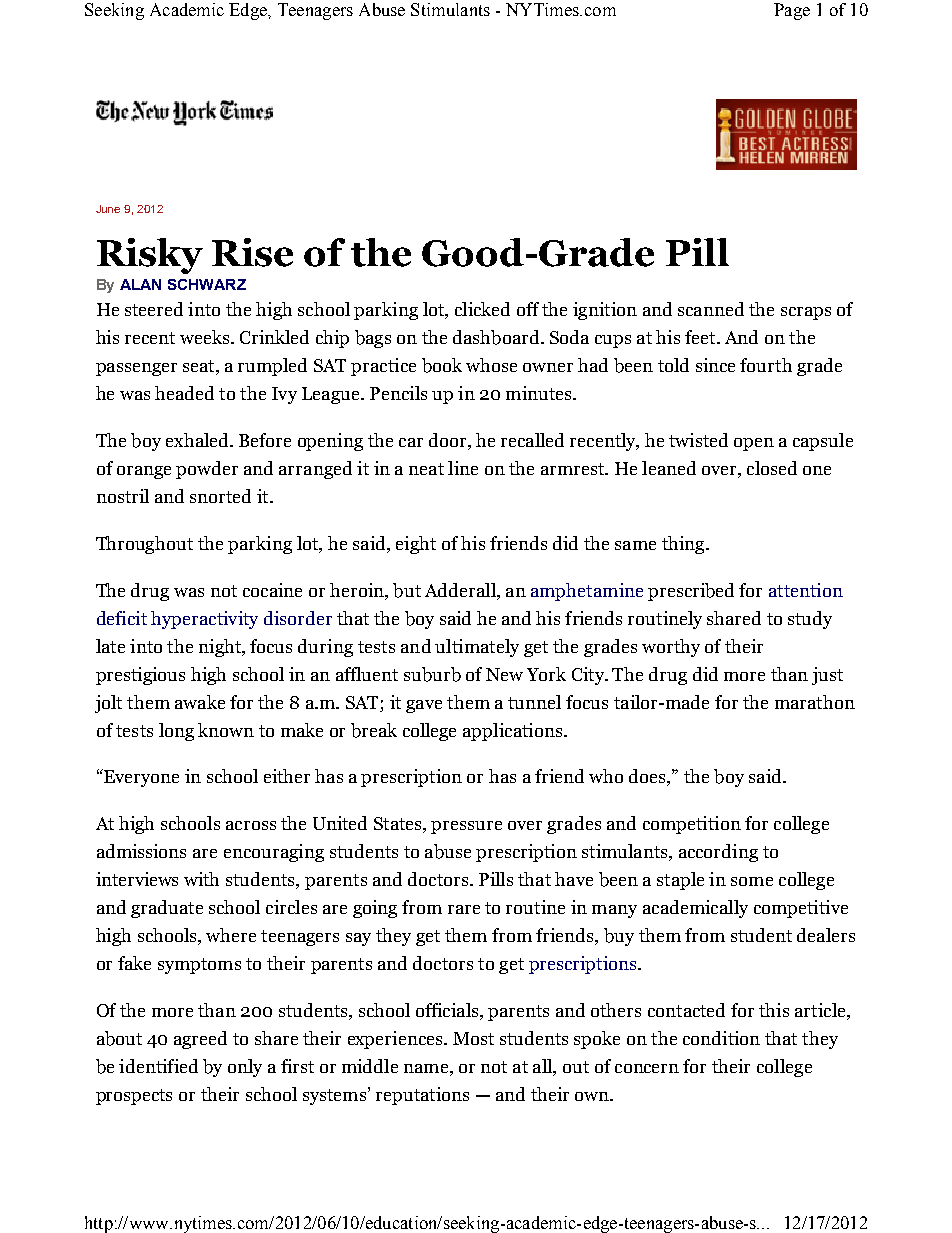 This document has height=1233, width=952. What do you see at coordinates (200, 1040) in the document?
I see `agreed` at bounding box center [200, 1040].
